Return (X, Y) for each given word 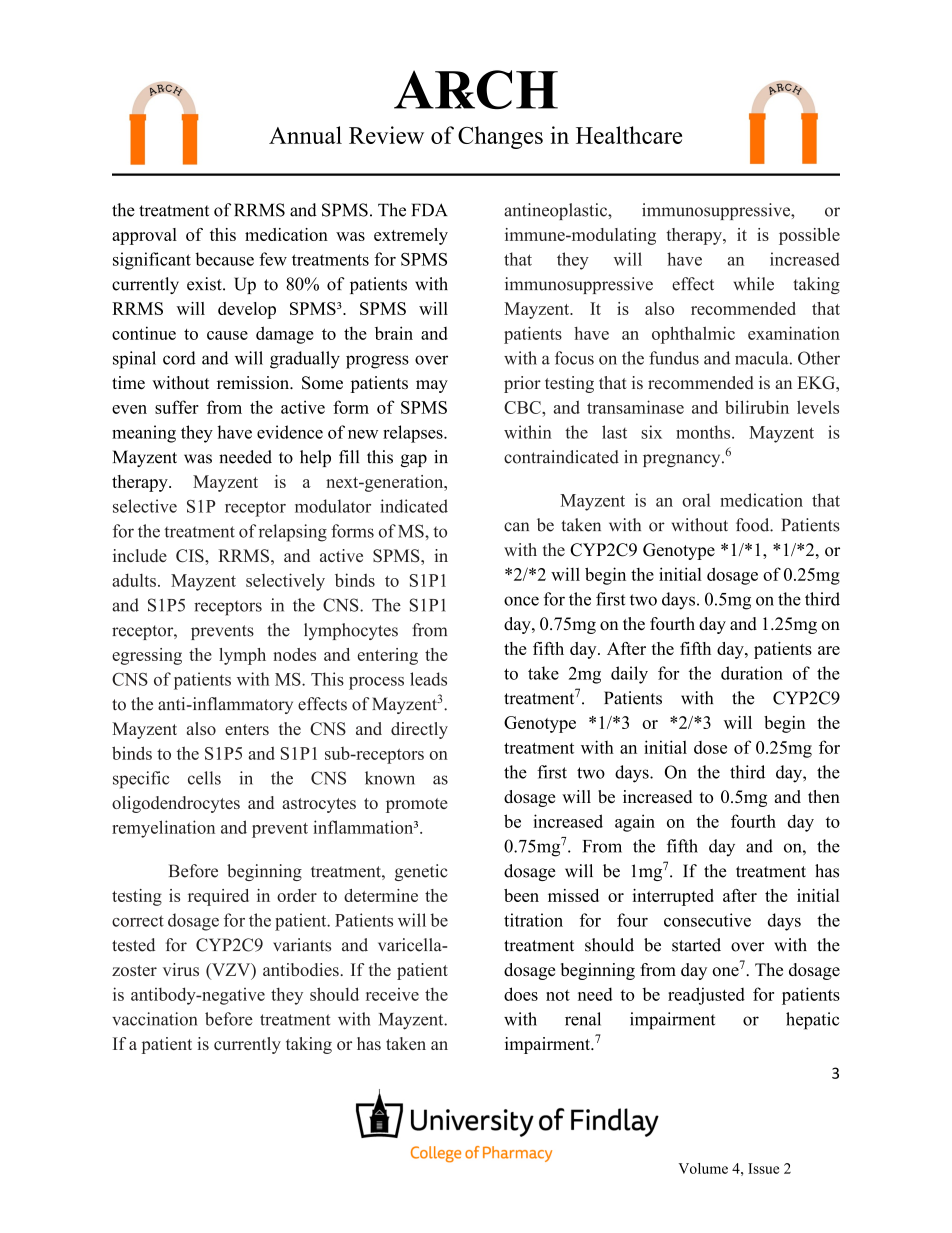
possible (809, 236)
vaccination (154, 1019)
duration (752, 673)
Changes (500, 137)
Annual (305, 135)
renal (583, 1019)
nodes (294, 654)
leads (428, 679)
